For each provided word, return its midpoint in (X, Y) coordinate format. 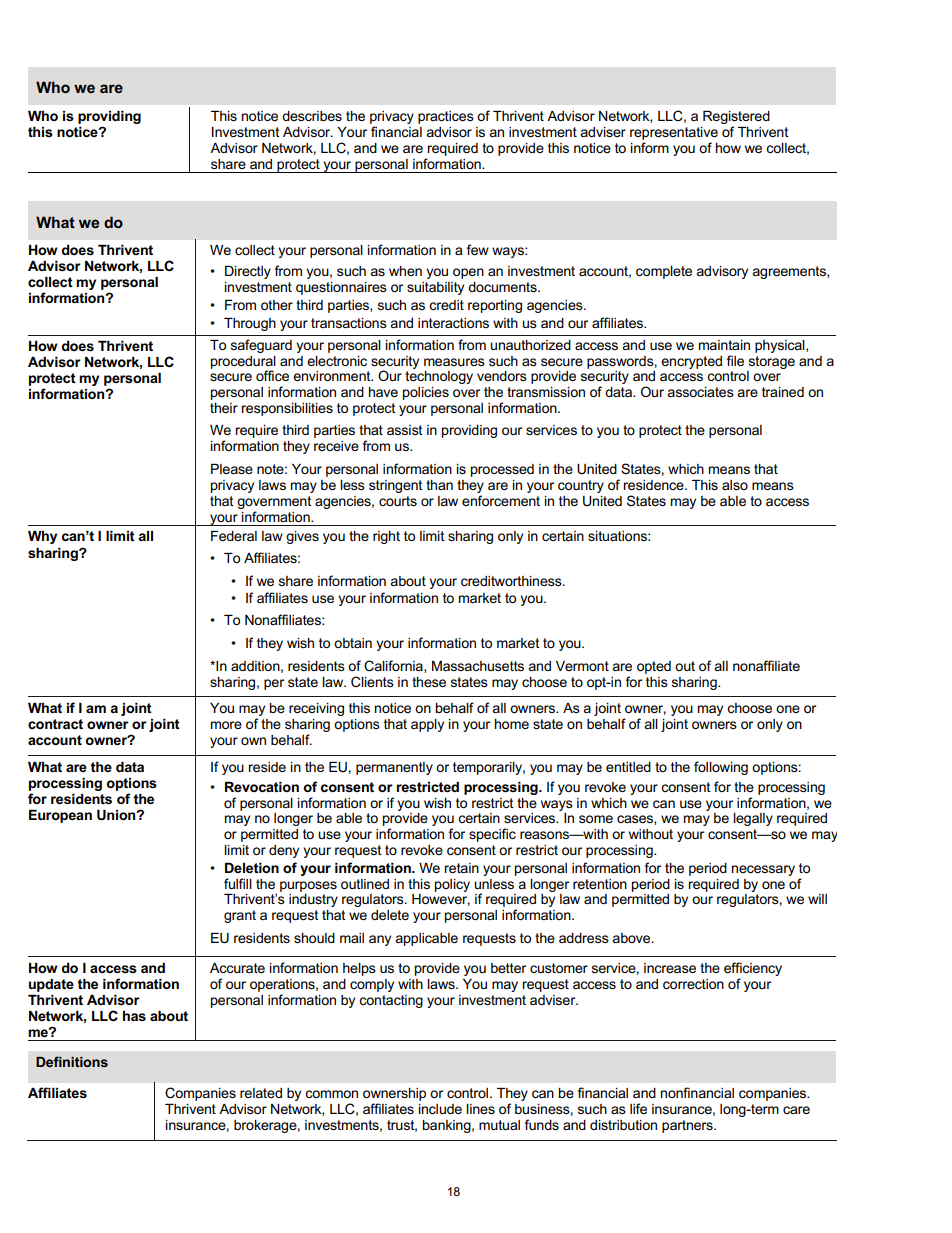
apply (427, 725)
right (386, 537)
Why (42, 537)
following (721, 768)
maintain (724, 345)
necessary (763, 870)
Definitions (72, 1061)
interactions (453, 323)
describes (312, 116)
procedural (243, 363)
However (441, 898)
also (735, 485)
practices (446, 117)
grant (240, 916)
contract (55, 724)
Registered (736, 117)
